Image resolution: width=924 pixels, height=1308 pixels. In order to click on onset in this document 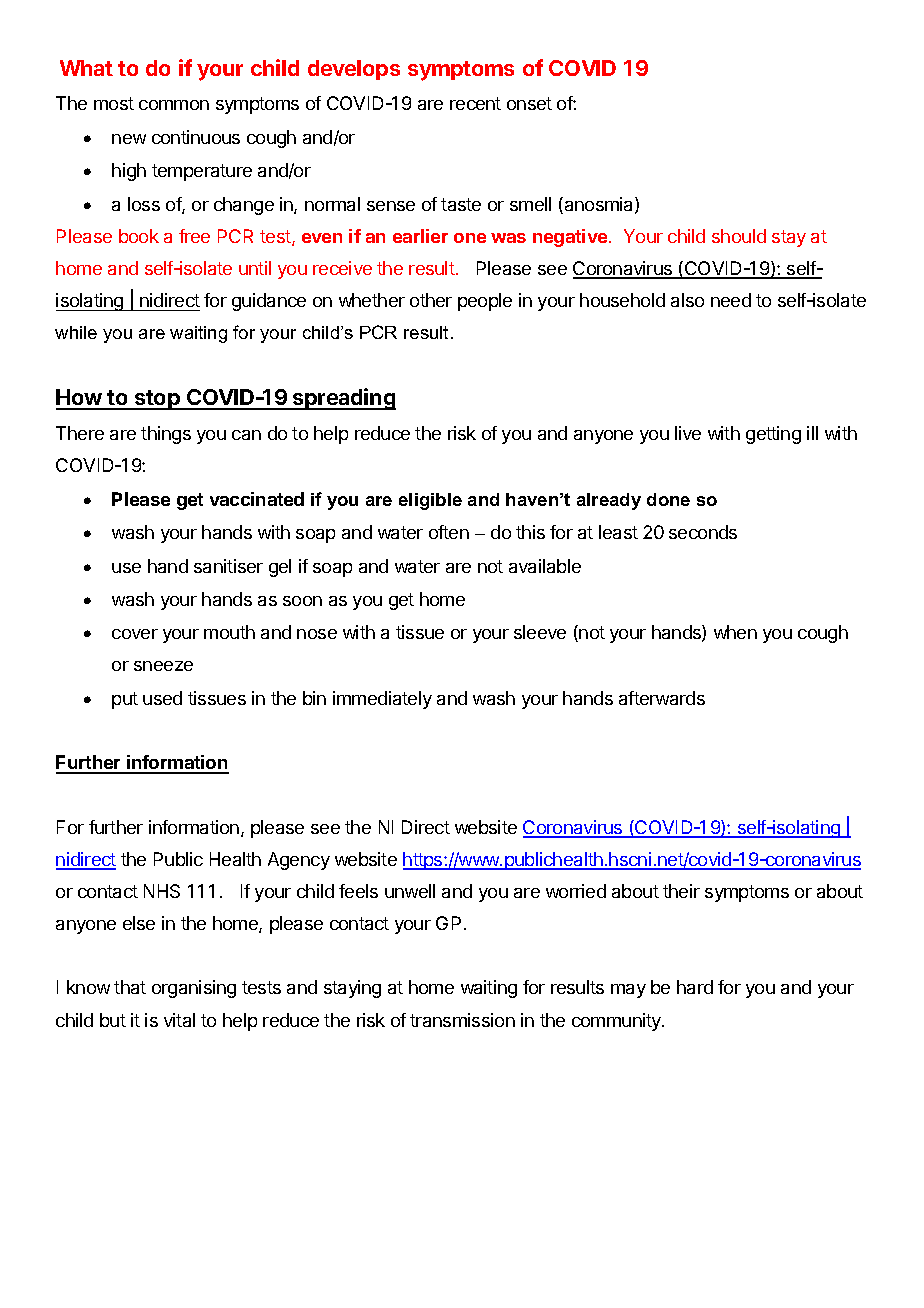, I will do `click(529, 103)`.
